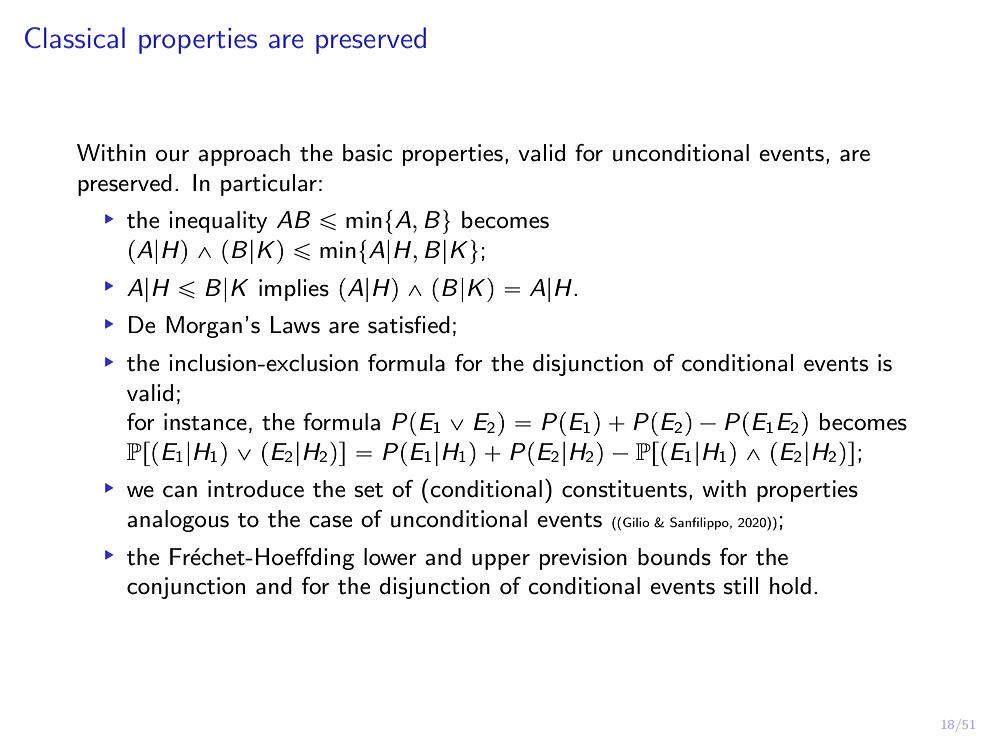 This page has width=984, height=738. What do you see at coordinates (269, 185) in the page?
I see `particular` at bounding box center [269, 185].
